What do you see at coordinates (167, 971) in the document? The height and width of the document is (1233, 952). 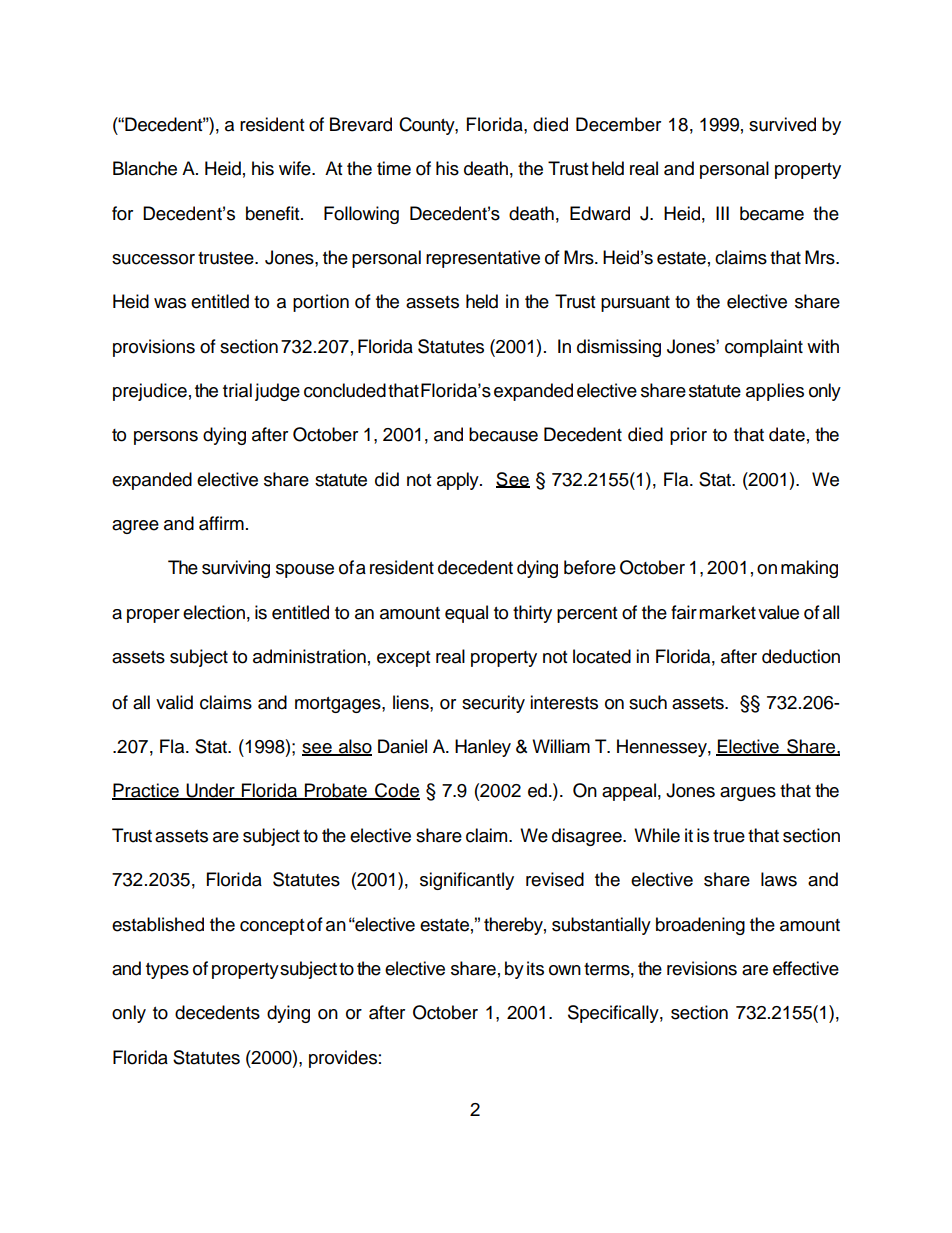 I see `types` at bounding box center [167, 971].
